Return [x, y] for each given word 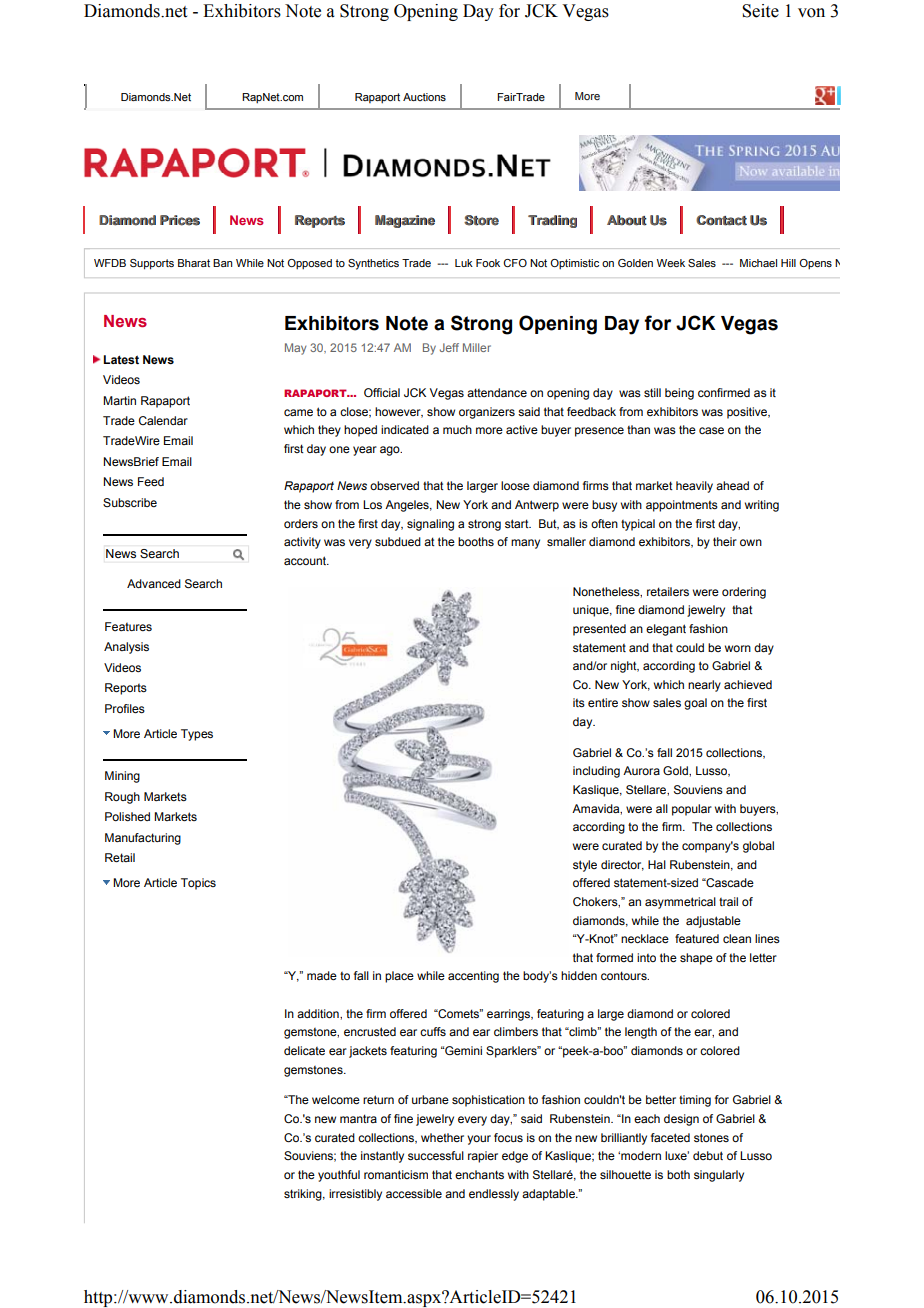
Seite [760, 11]
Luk [464, 263]
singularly [719, 1176]
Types [197, 735]
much [457, 429]
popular [692, 810]
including [596, 772]
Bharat [194, 263]
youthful [339, 1176]
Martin [119, 400]
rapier [483, 1157]
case [711, 430]
